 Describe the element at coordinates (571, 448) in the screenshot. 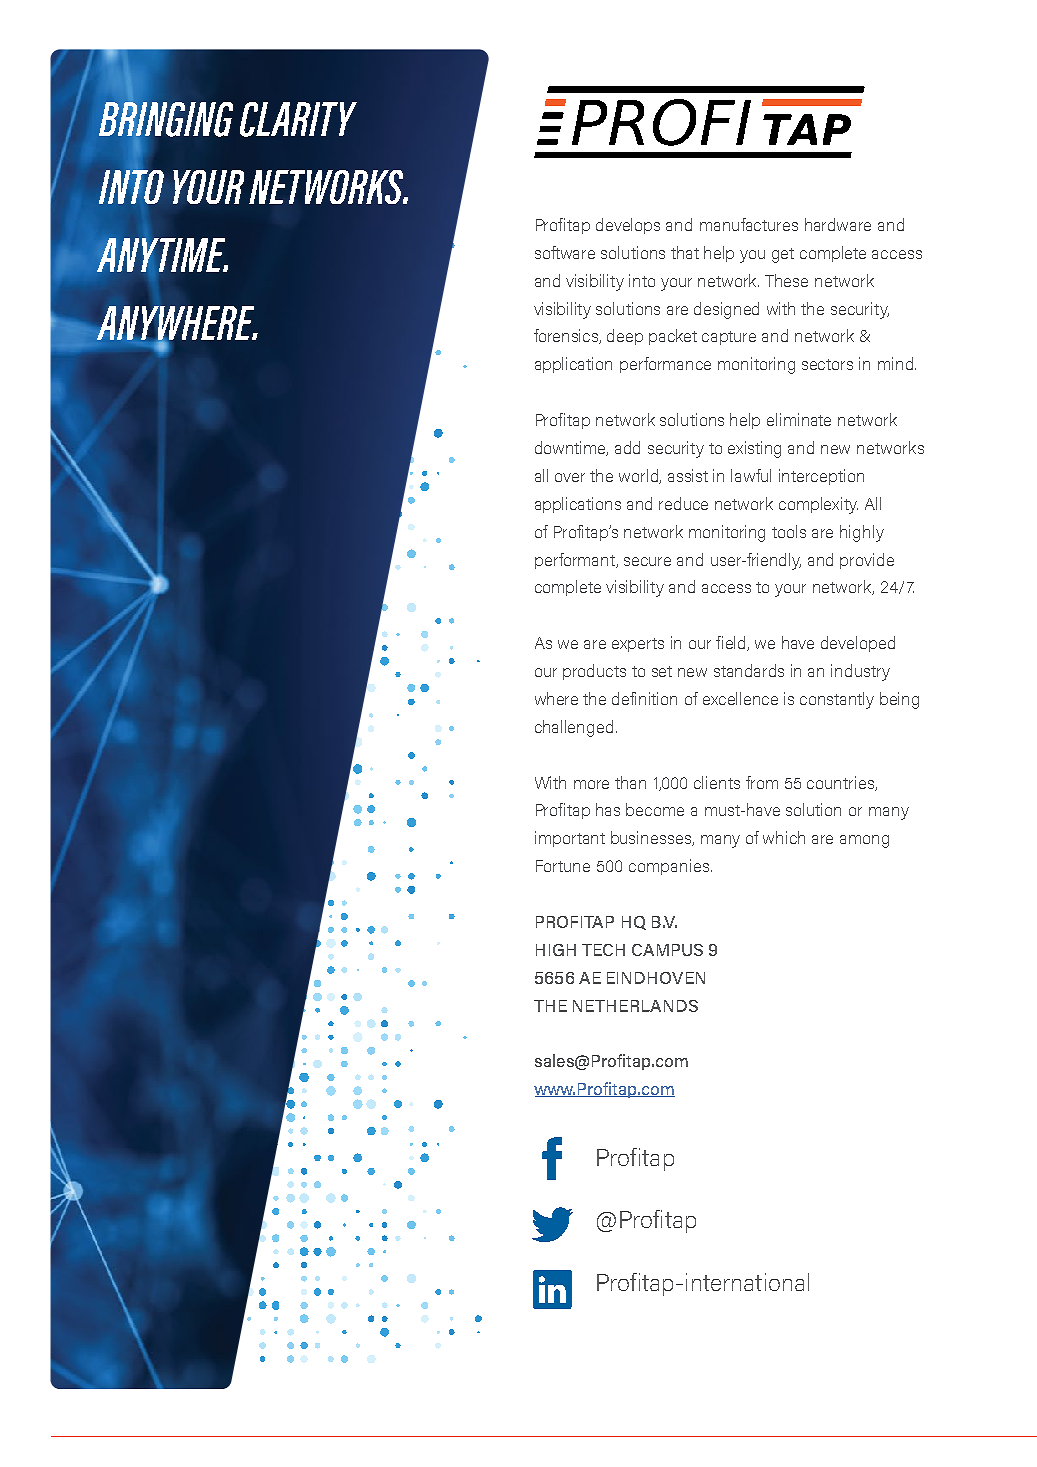

I see `downtime` at that location.
